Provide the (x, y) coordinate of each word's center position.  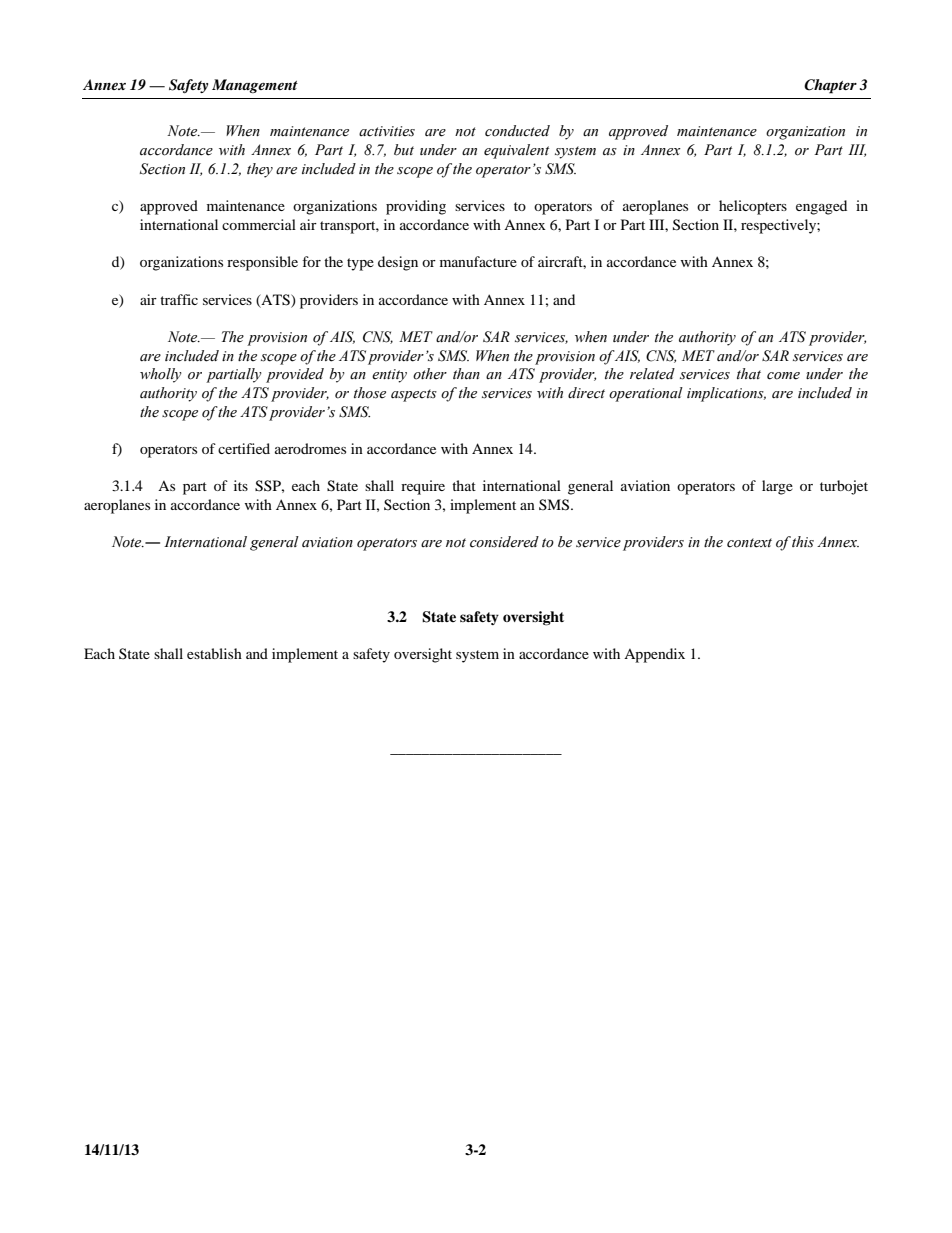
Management (255, 86)
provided (295, 375)
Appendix (654, 655)
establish (214, 653)
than (466, 374)
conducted (517, 131)
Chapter (830, 86)
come (783, 376)
